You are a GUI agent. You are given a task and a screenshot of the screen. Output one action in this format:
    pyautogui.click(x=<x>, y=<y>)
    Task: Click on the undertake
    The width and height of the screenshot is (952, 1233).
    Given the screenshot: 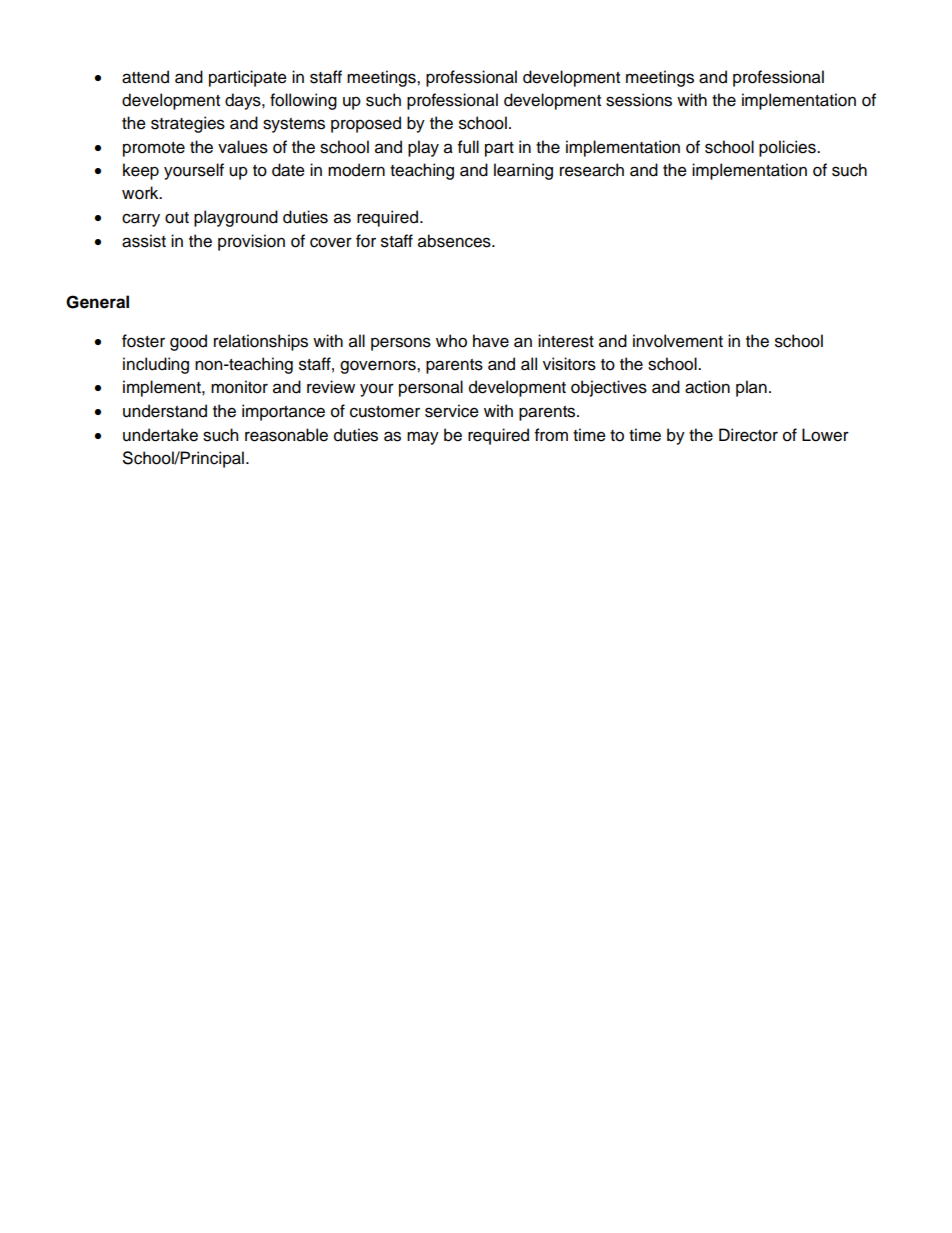 What is the action you would take?
    pyautogui.click(x=160, y=435)
